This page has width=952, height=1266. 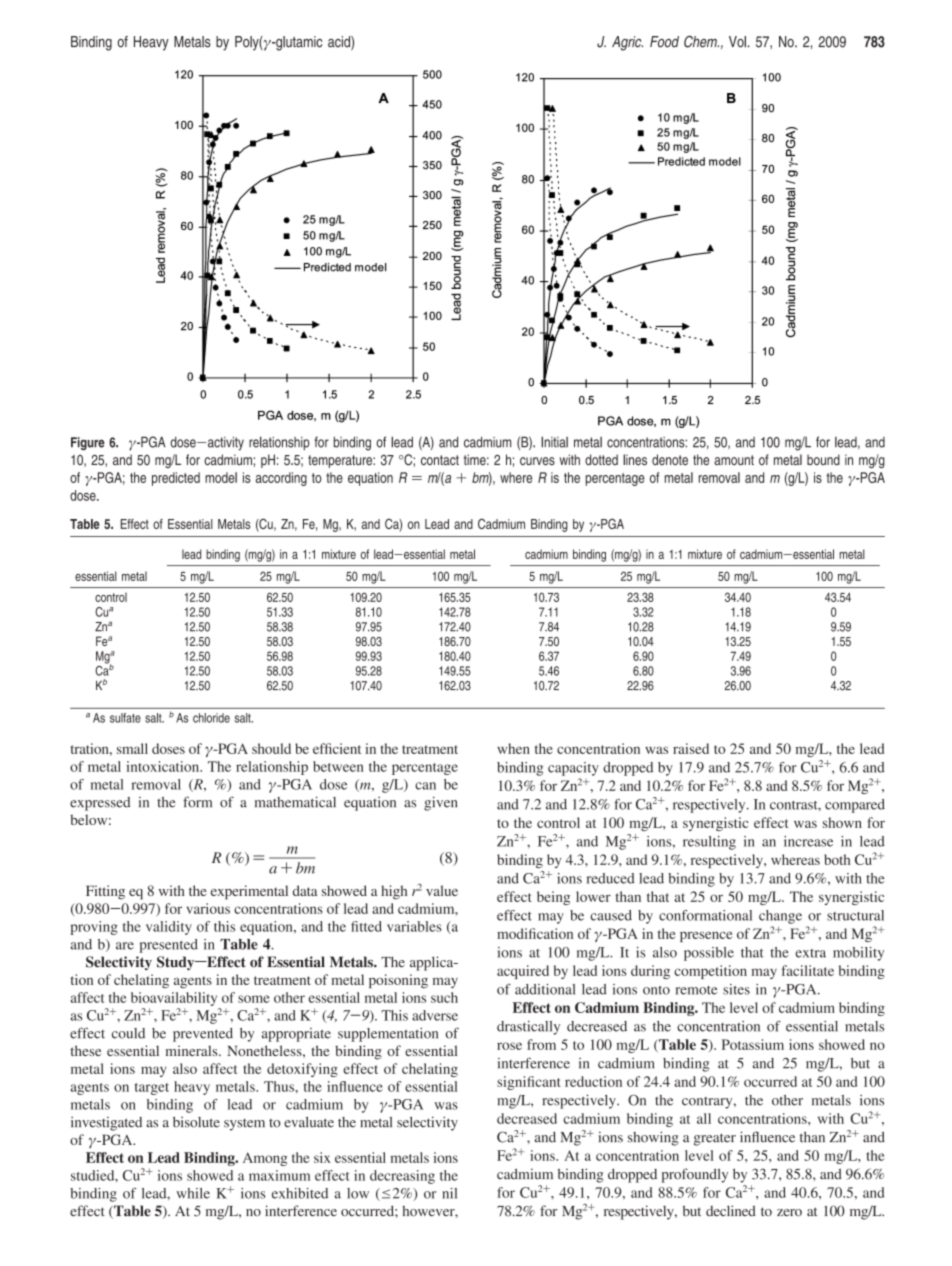 I want to click on expressed, so click(x=100, y=804).
